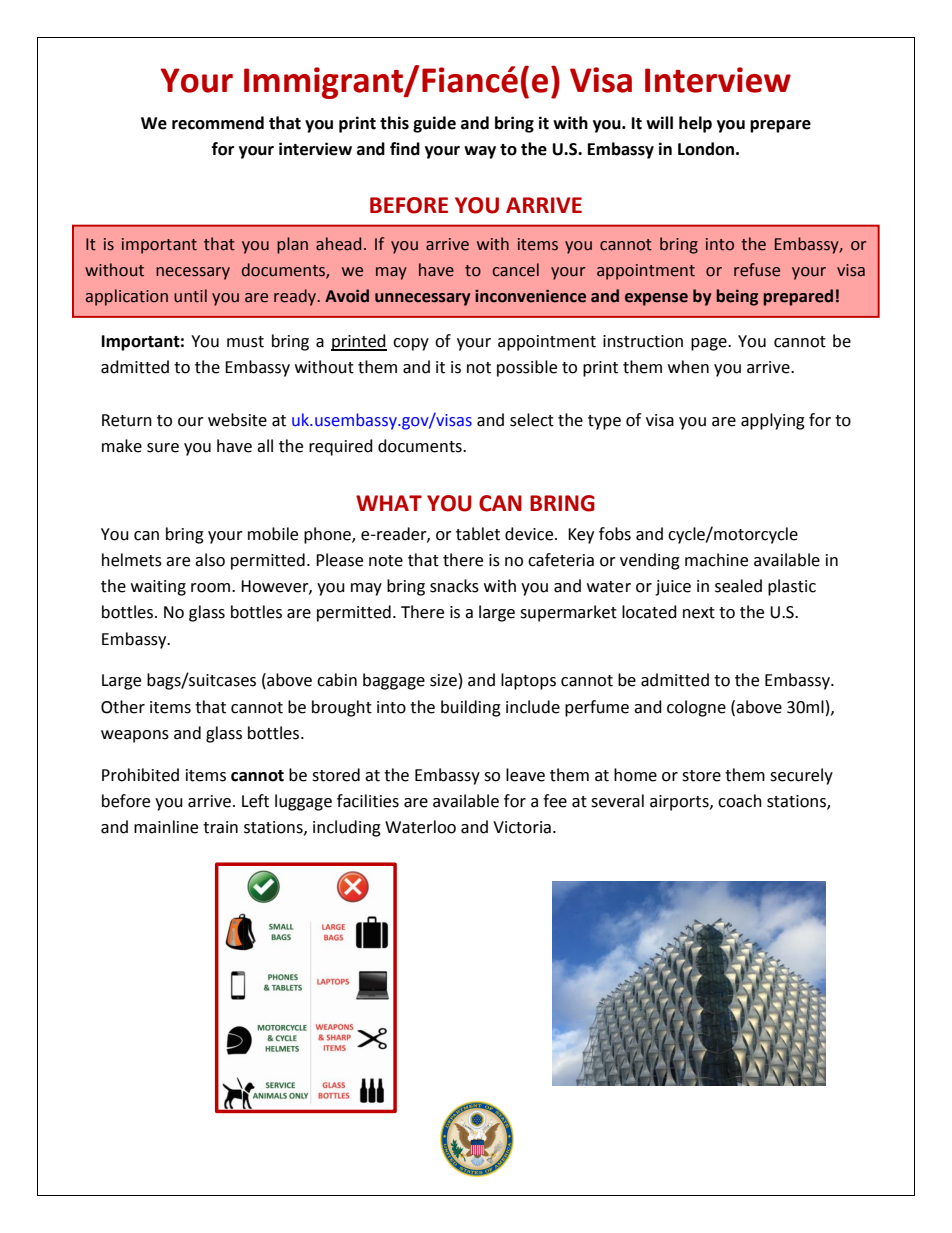 The width and height of the screenshot is (952, 1233). Describe the element at coordinates (220, 827) in the screenshot. I see `train` at that location.
